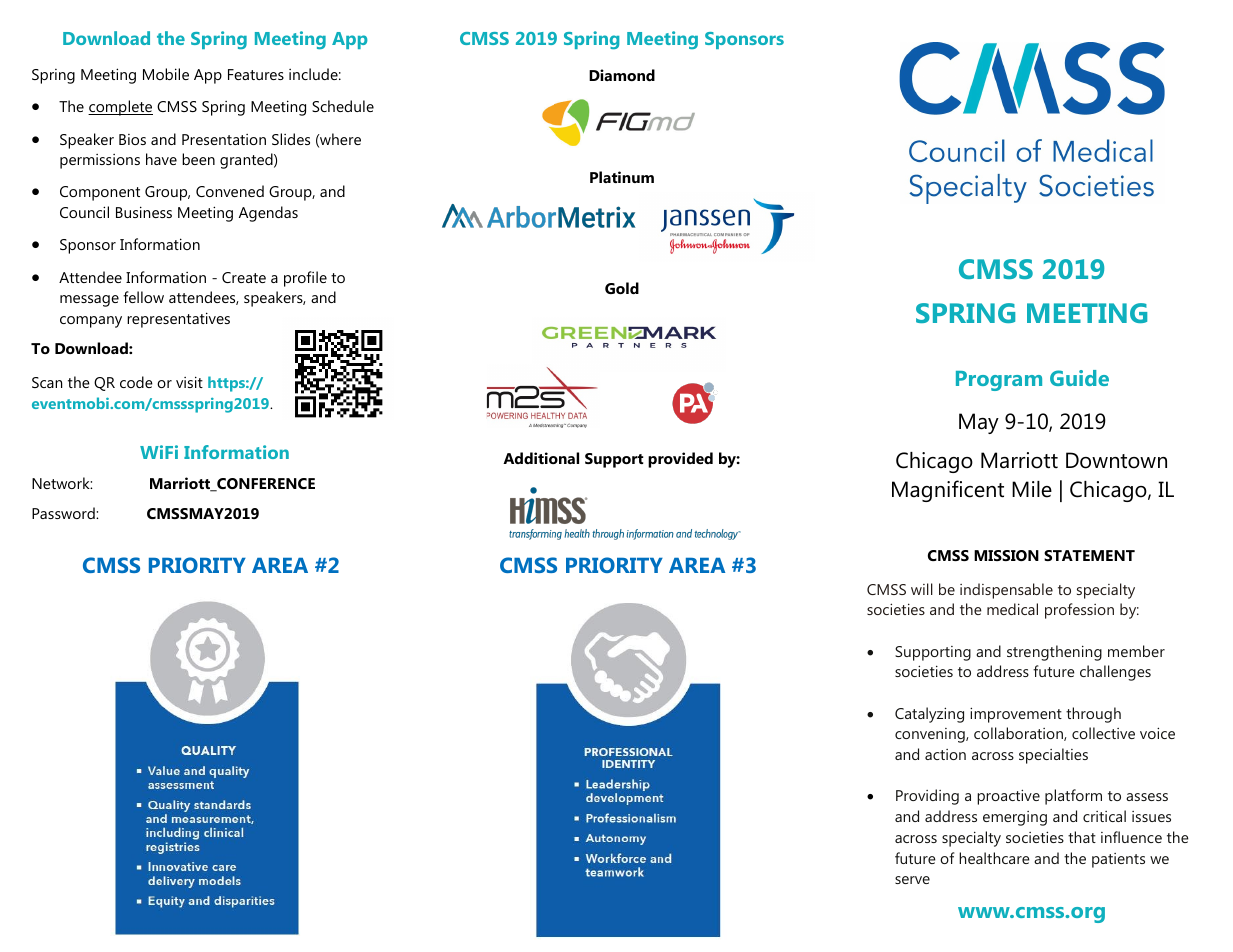 The height and width of the page is (952, 1233). What do you see at coordinates (120, 108) in the page?
I see `complete` at bounding box center [120, 108].
